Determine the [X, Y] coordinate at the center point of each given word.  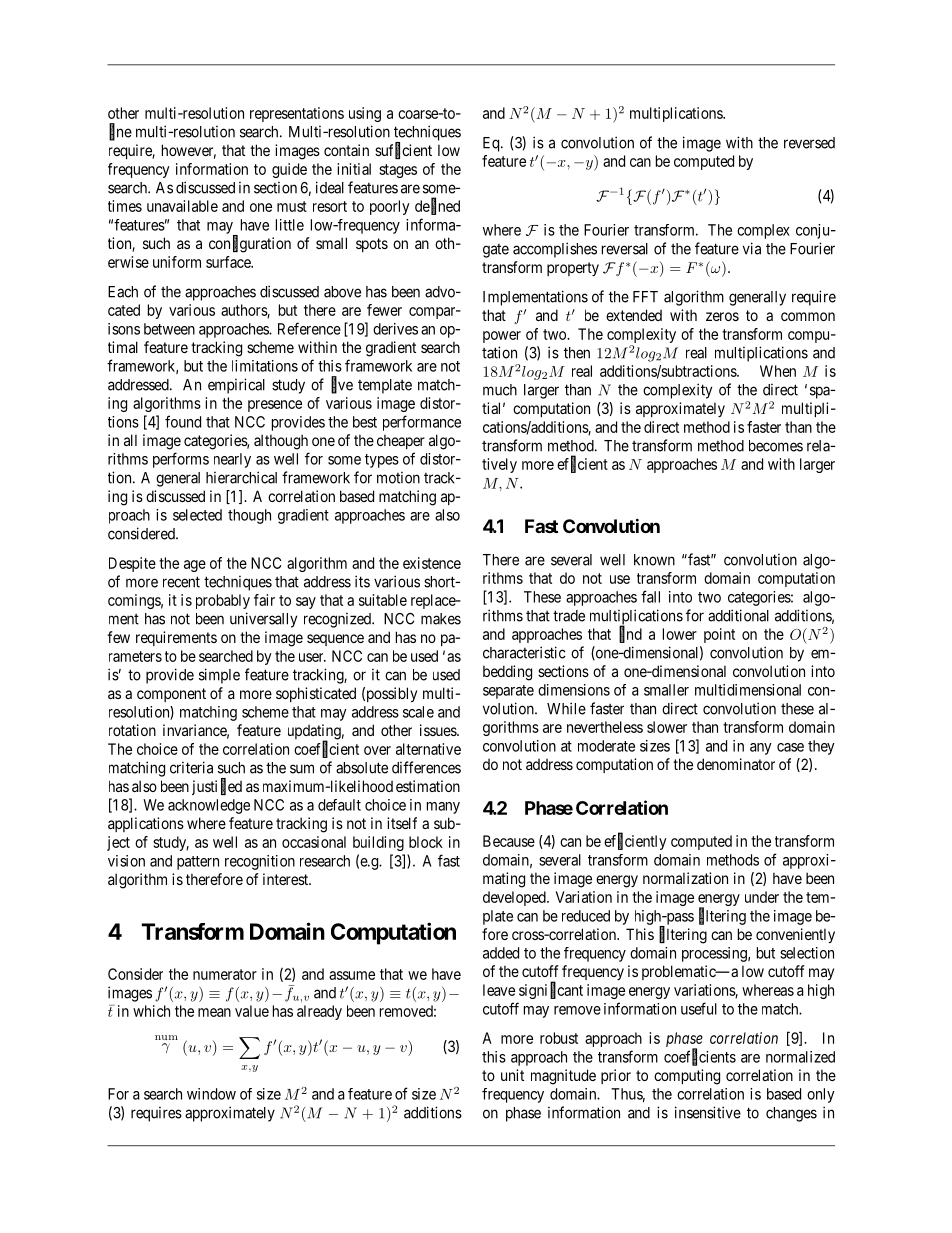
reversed [809, 143]
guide [289, 170]
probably [223, 601]
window [211, 1094]
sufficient [403, 151]
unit [512, 1075]
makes [441, 619]
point [719, 635]
